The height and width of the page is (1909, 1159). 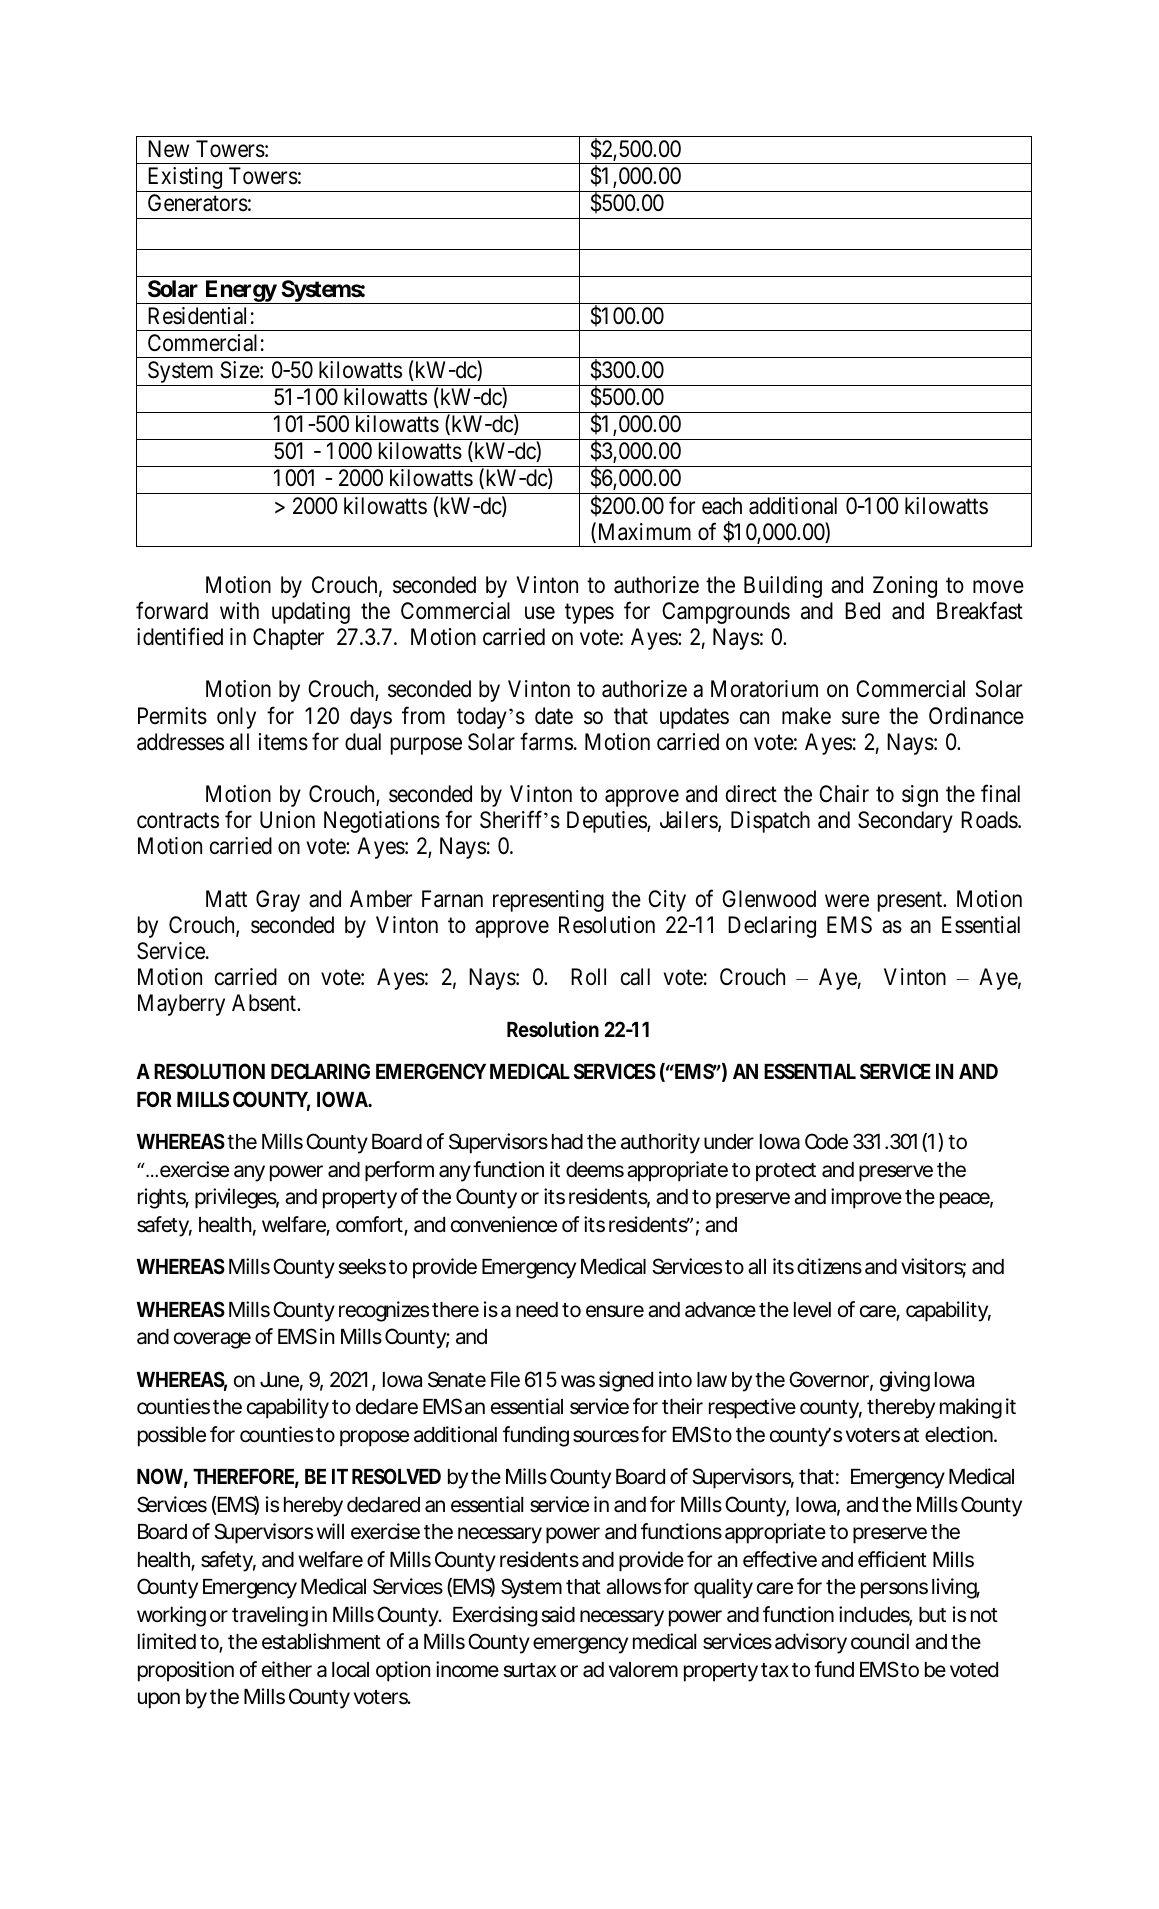 What do you see at coordinates (829, 1266) in the page?
I see `citizens` at bounding box center [829, 1266].
